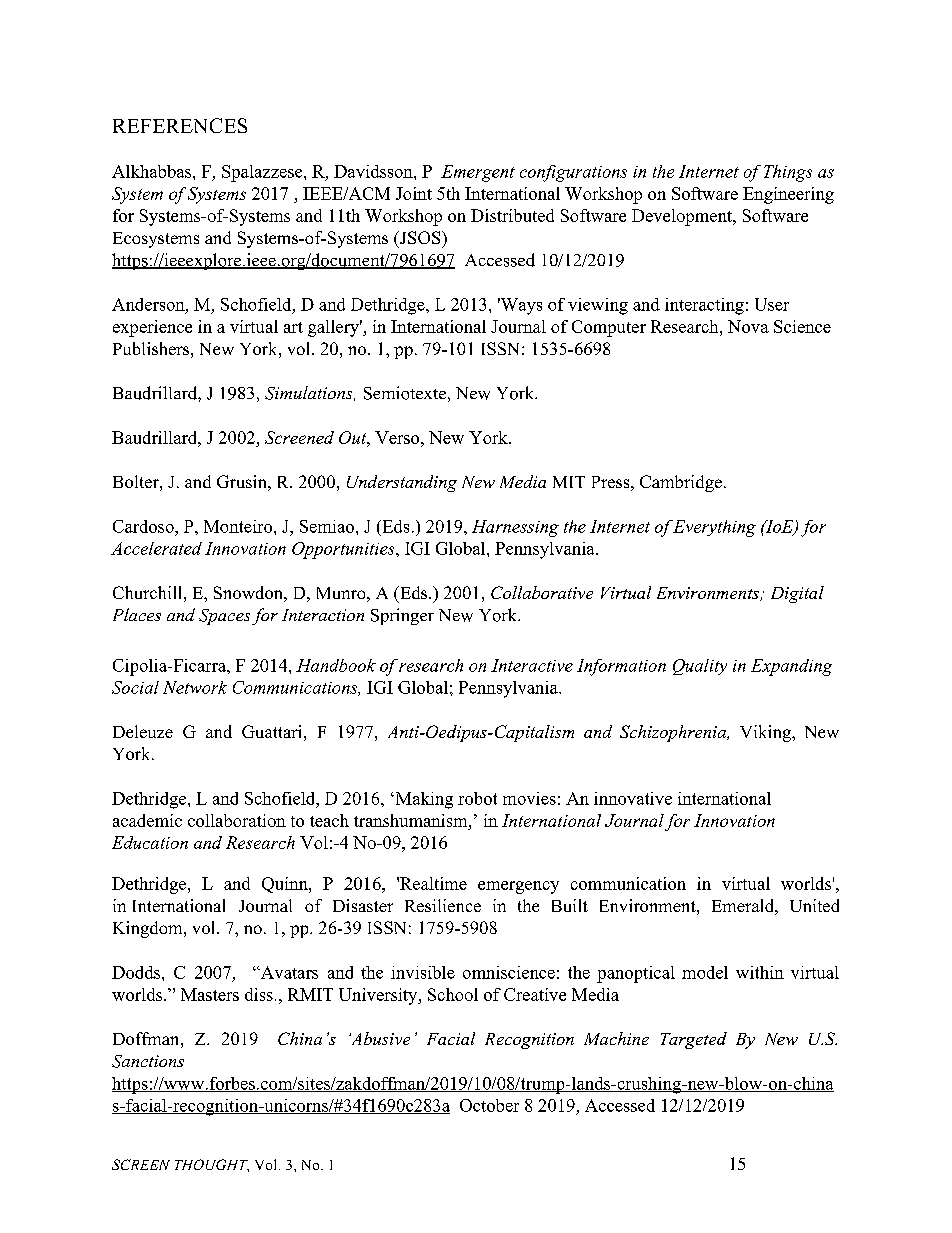 The height and width of the document is (1233, 952). I want to click on Emergent, so click(478, 173).
